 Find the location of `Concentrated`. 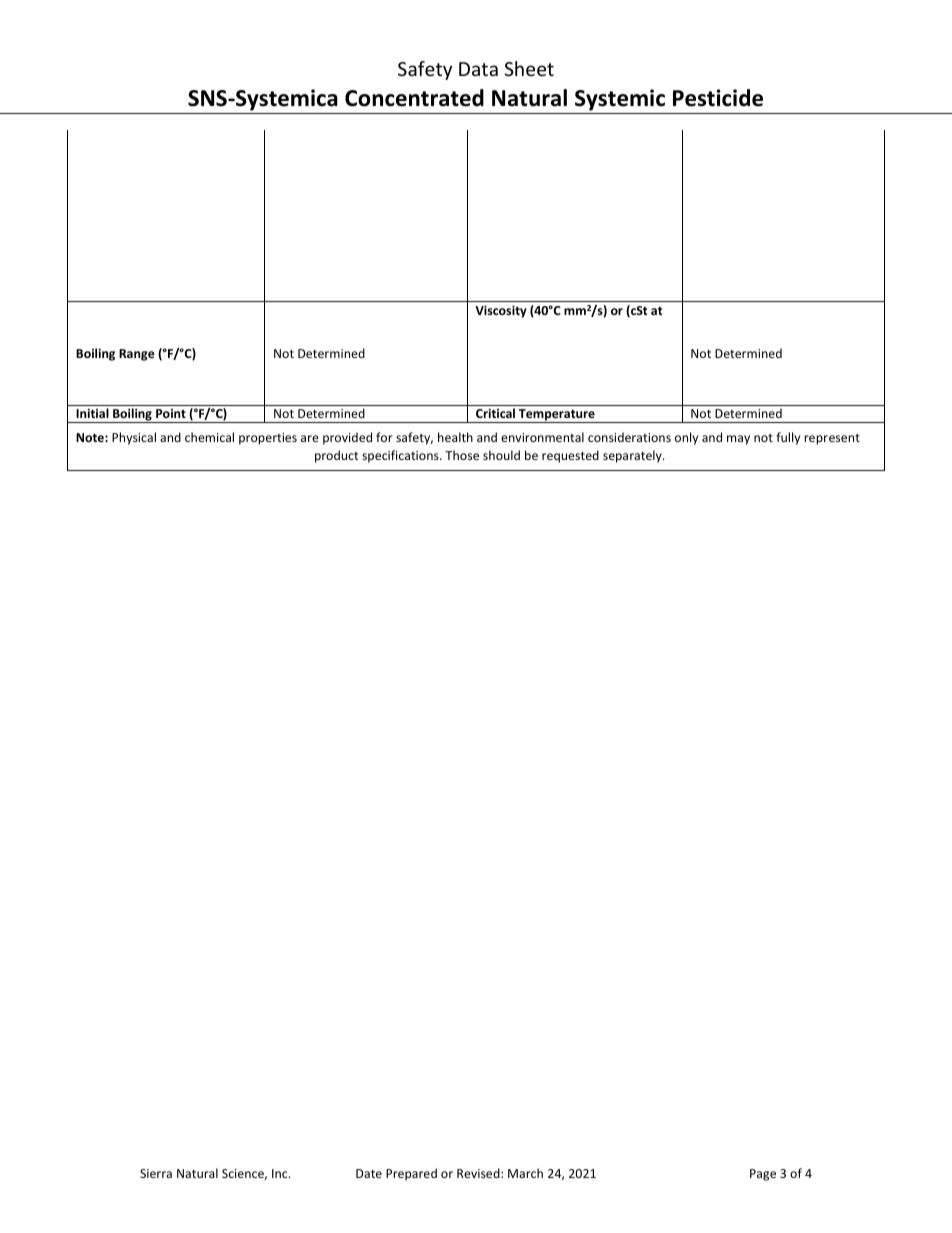

Concentrated is located at coordinates (414, 98).
